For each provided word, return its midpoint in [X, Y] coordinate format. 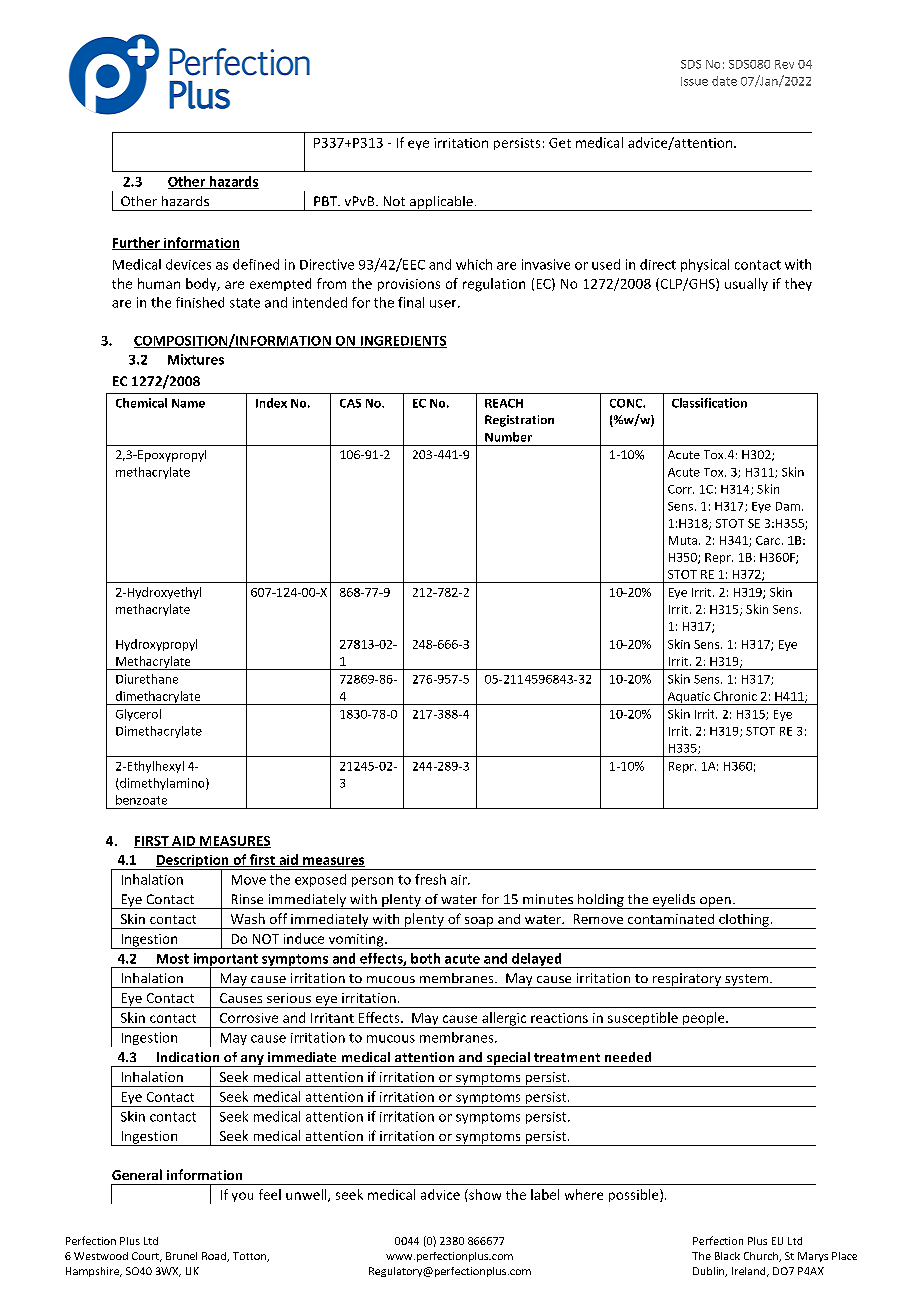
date [724, 81]
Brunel [181, 1256]
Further [137, 243]
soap [479, 923]
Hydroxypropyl [156, 645]
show [484, 1194]
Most [173, 959]
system [747, 981]
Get [560, 143]
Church [762, 1257]
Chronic [735, 696]
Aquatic [688, 698]
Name [188, 403]
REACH [504, 403]
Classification [709, 403]
